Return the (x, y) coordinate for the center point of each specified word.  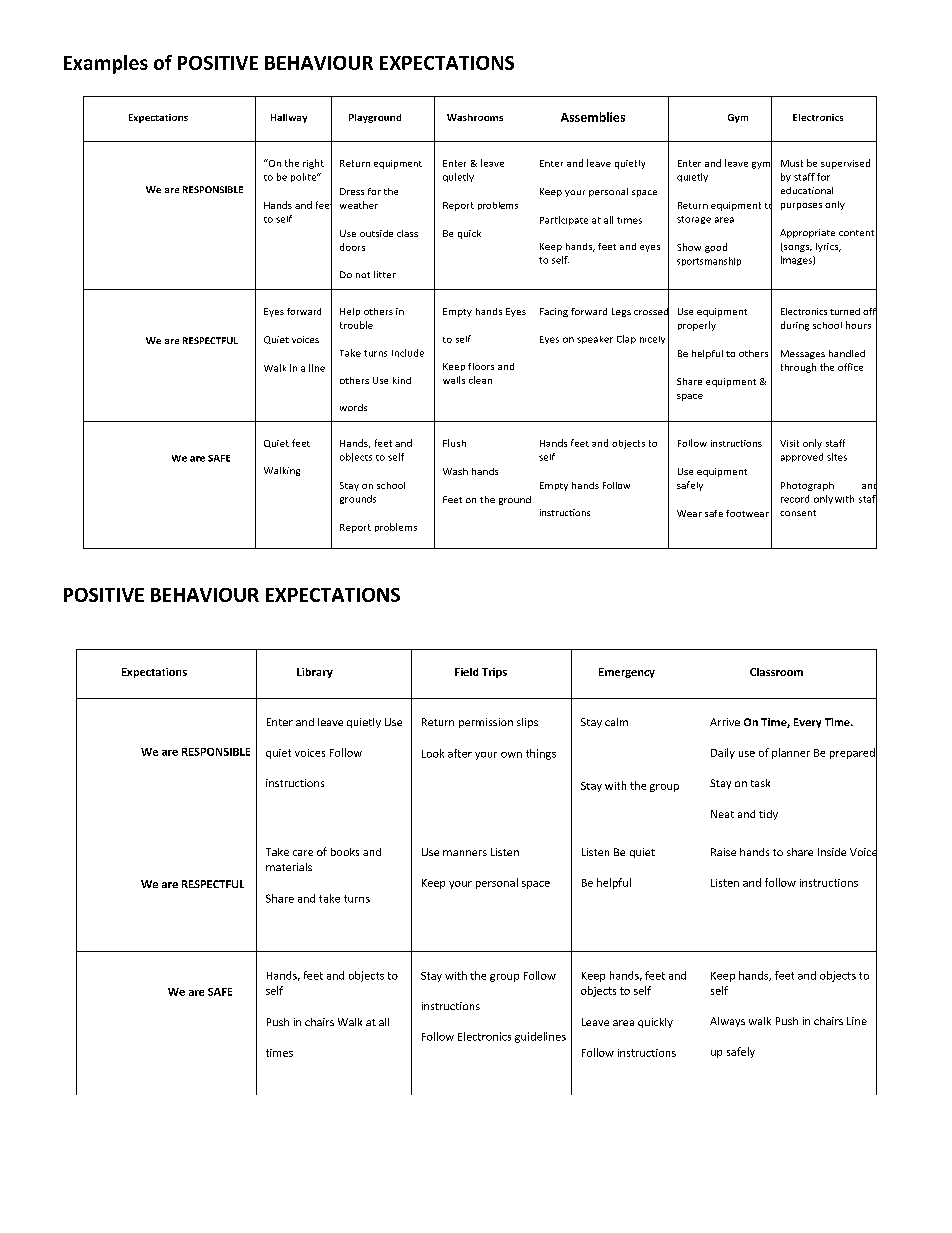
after (460, 753)
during (795, 326)
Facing (554, 312)
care (303, 853)
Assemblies (593, 117)
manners (465, 853)
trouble (356, 325)
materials (289, 867)
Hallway (289, 118)
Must (792, 163)
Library (315, 673)
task (760, 783)
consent (798, 513)
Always (727, 1022)
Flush (454, 443)
